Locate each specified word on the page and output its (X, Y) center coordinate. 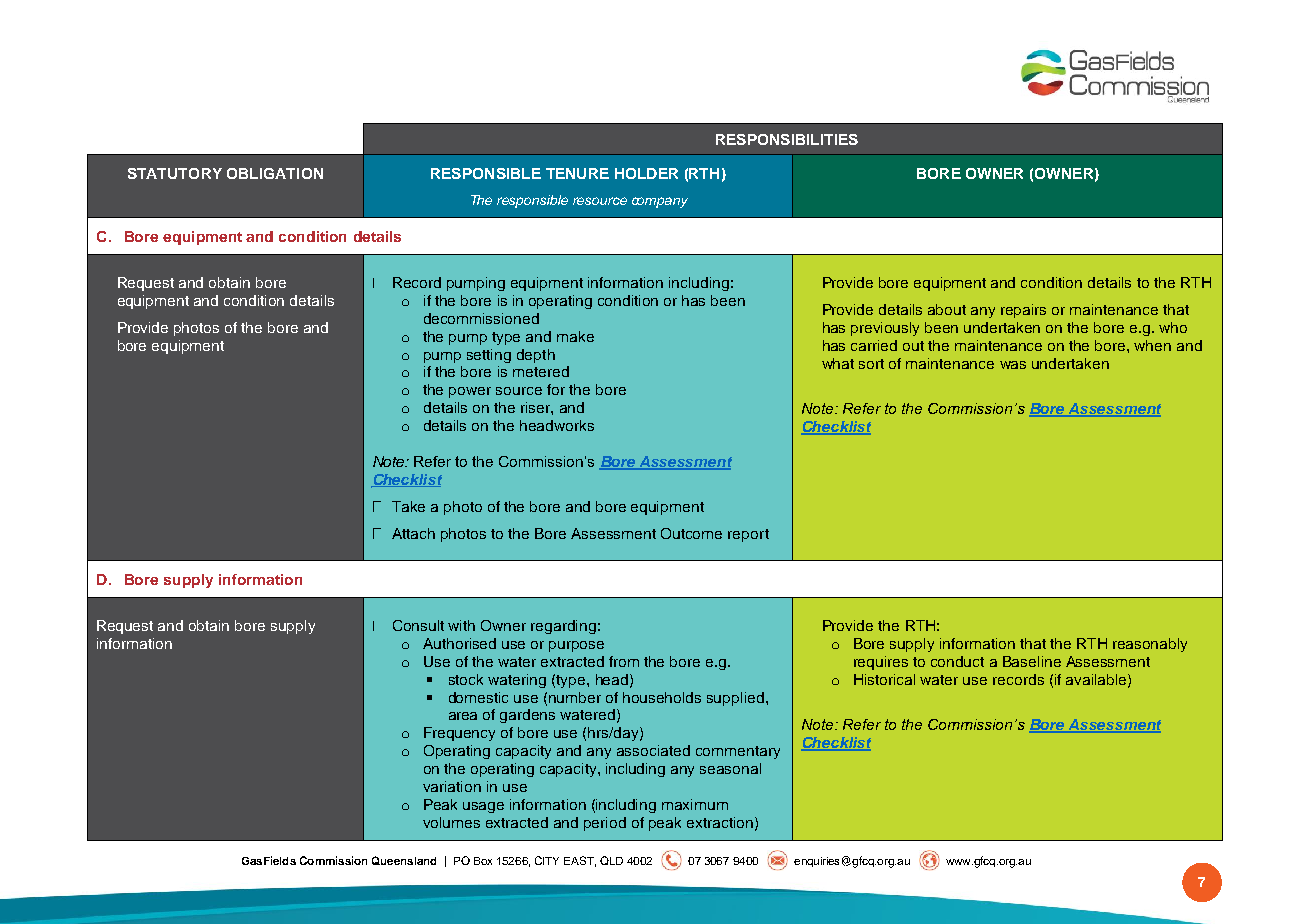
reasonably (1150, 645)
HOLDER (646, 173)
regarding (563, 627)
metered (541, 371)
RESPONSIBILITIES (787, 139)
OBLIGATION (275, 173)
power (470, 392)
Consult (418, 625)
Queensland (404, 860)
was (1013, 365)
